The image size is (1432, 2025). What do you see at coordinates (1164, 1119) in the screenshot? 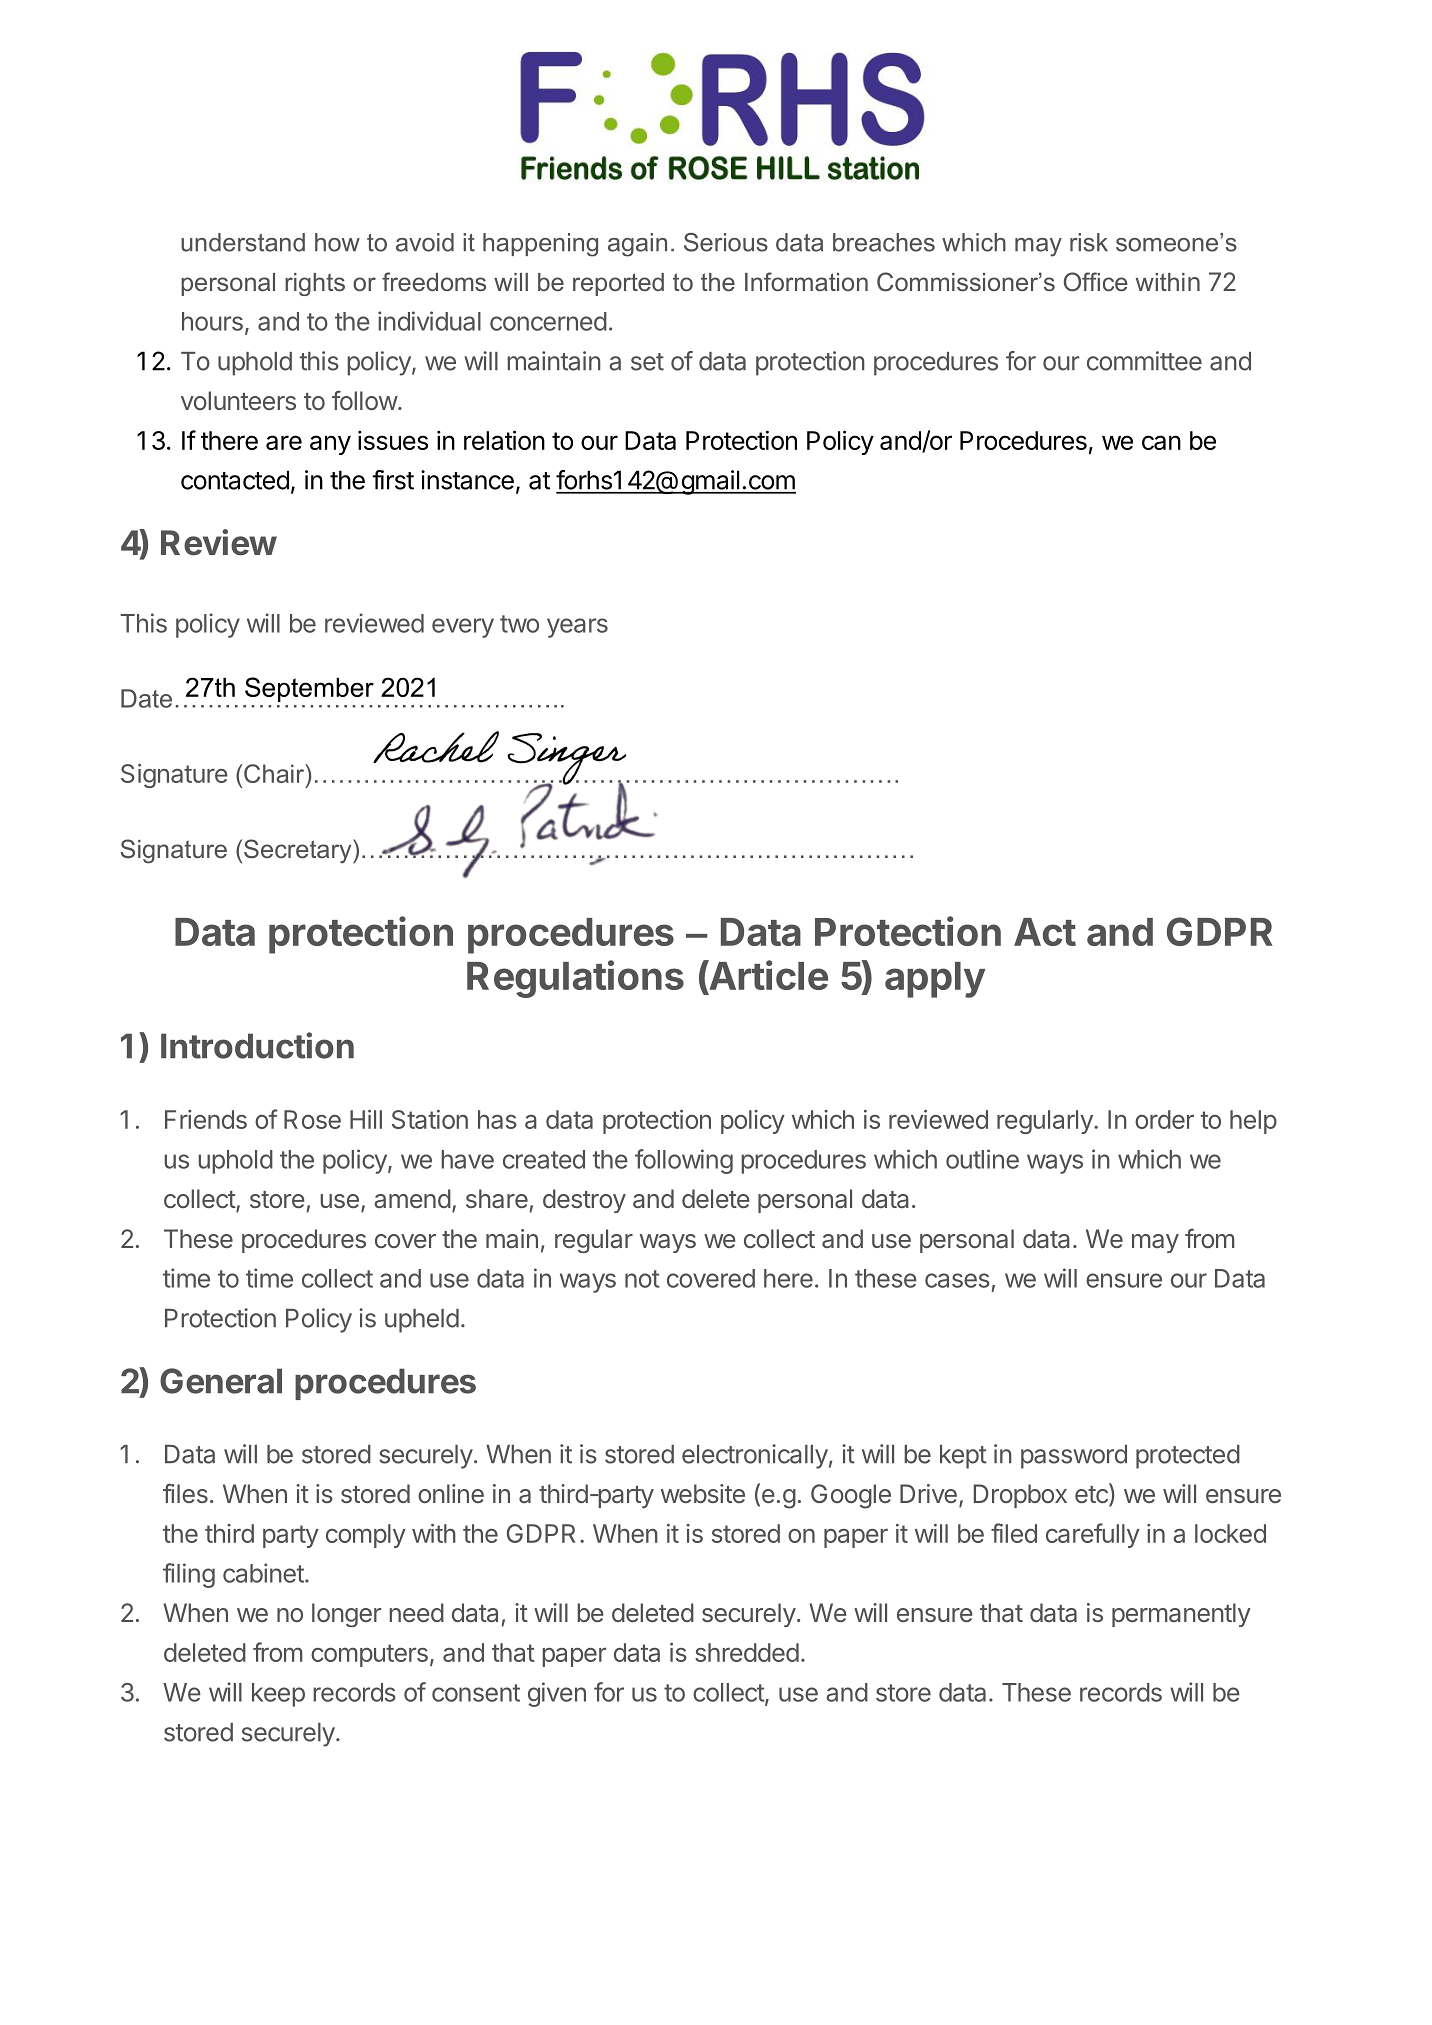
I see `order` at bounding box center [1164, 1119].
